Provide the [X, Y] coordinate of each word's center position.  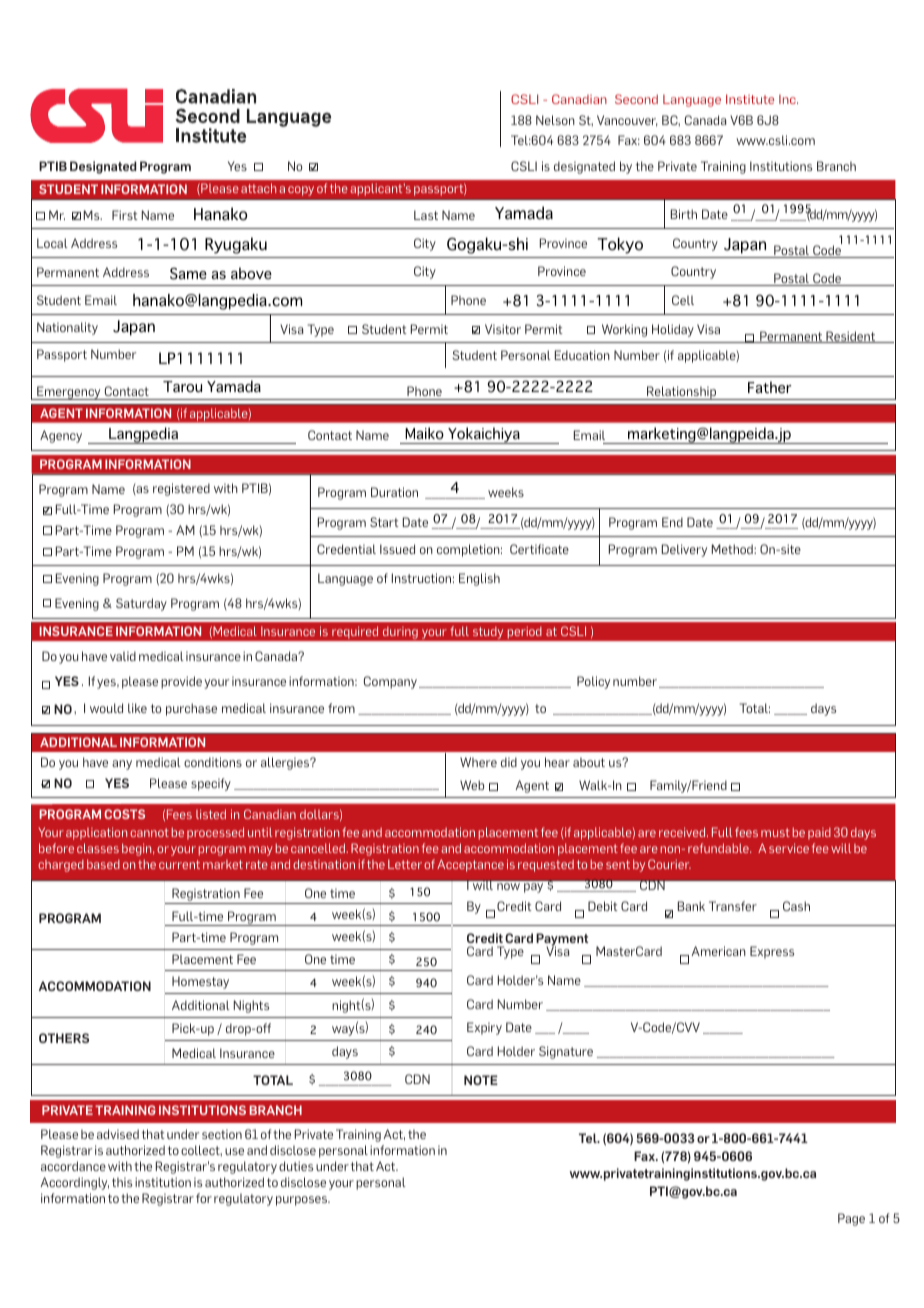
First [125, 215]
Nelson [555, 120]
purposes [303, 1201]
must [775, 832]
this [122, 1182]
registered [181, 489]
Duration [394, 492]
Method [733, 549]
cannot [149, 832]
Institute [750, 99]
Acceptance [470, 865]
